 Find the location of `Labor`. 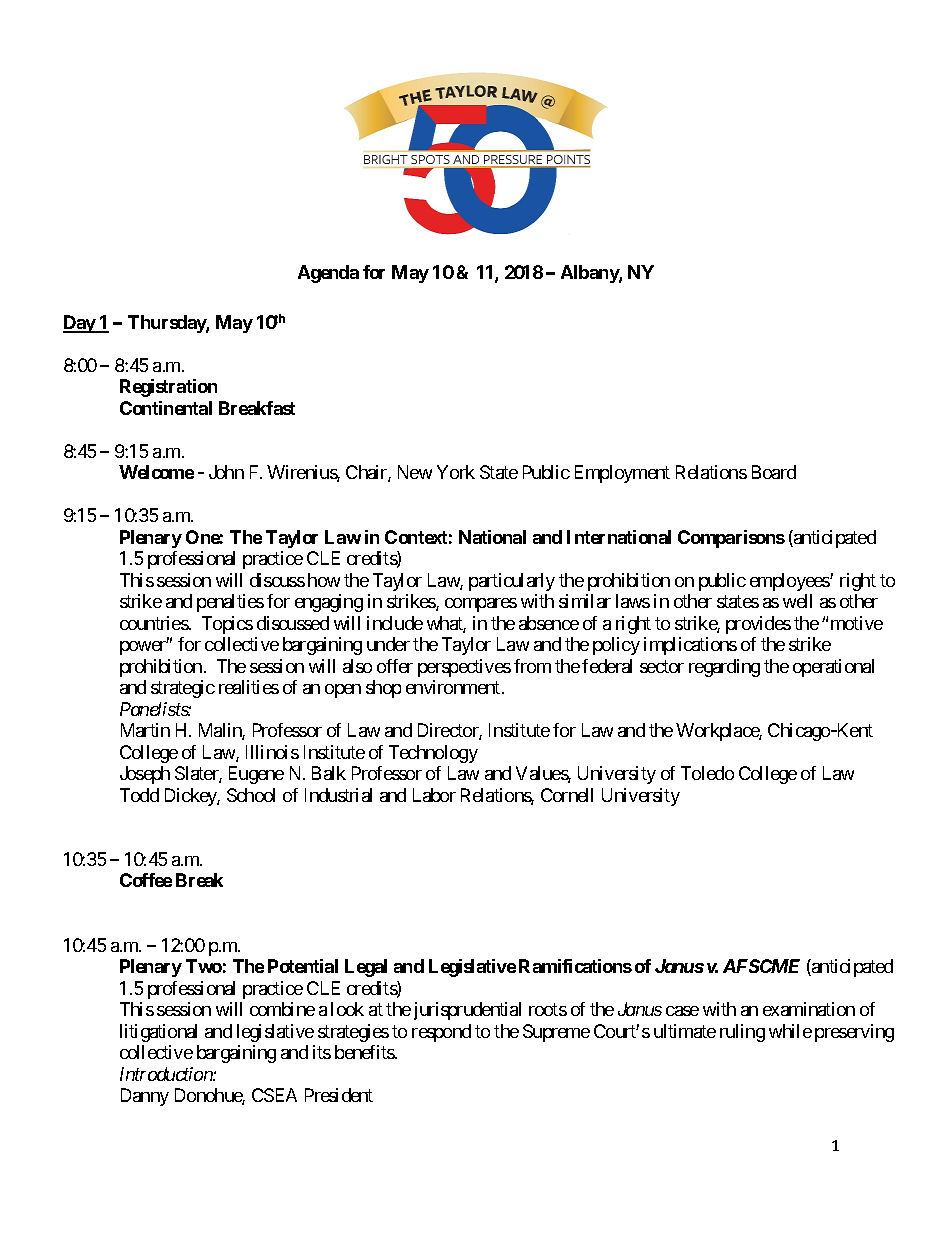

Labor is located at coordinates (434, 795).
